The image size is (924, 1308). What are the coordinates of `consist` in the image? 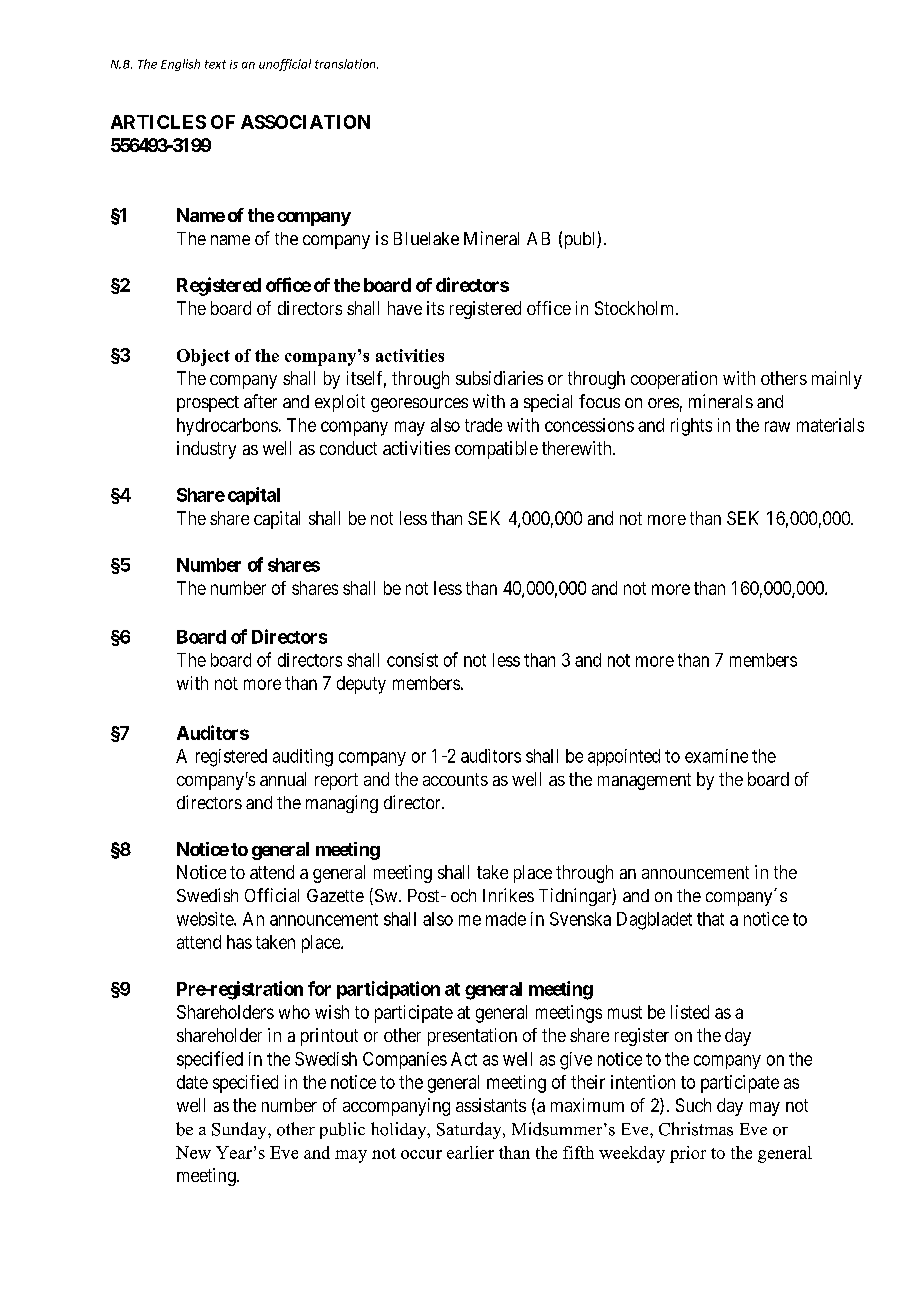 It's located at (412, 660).
